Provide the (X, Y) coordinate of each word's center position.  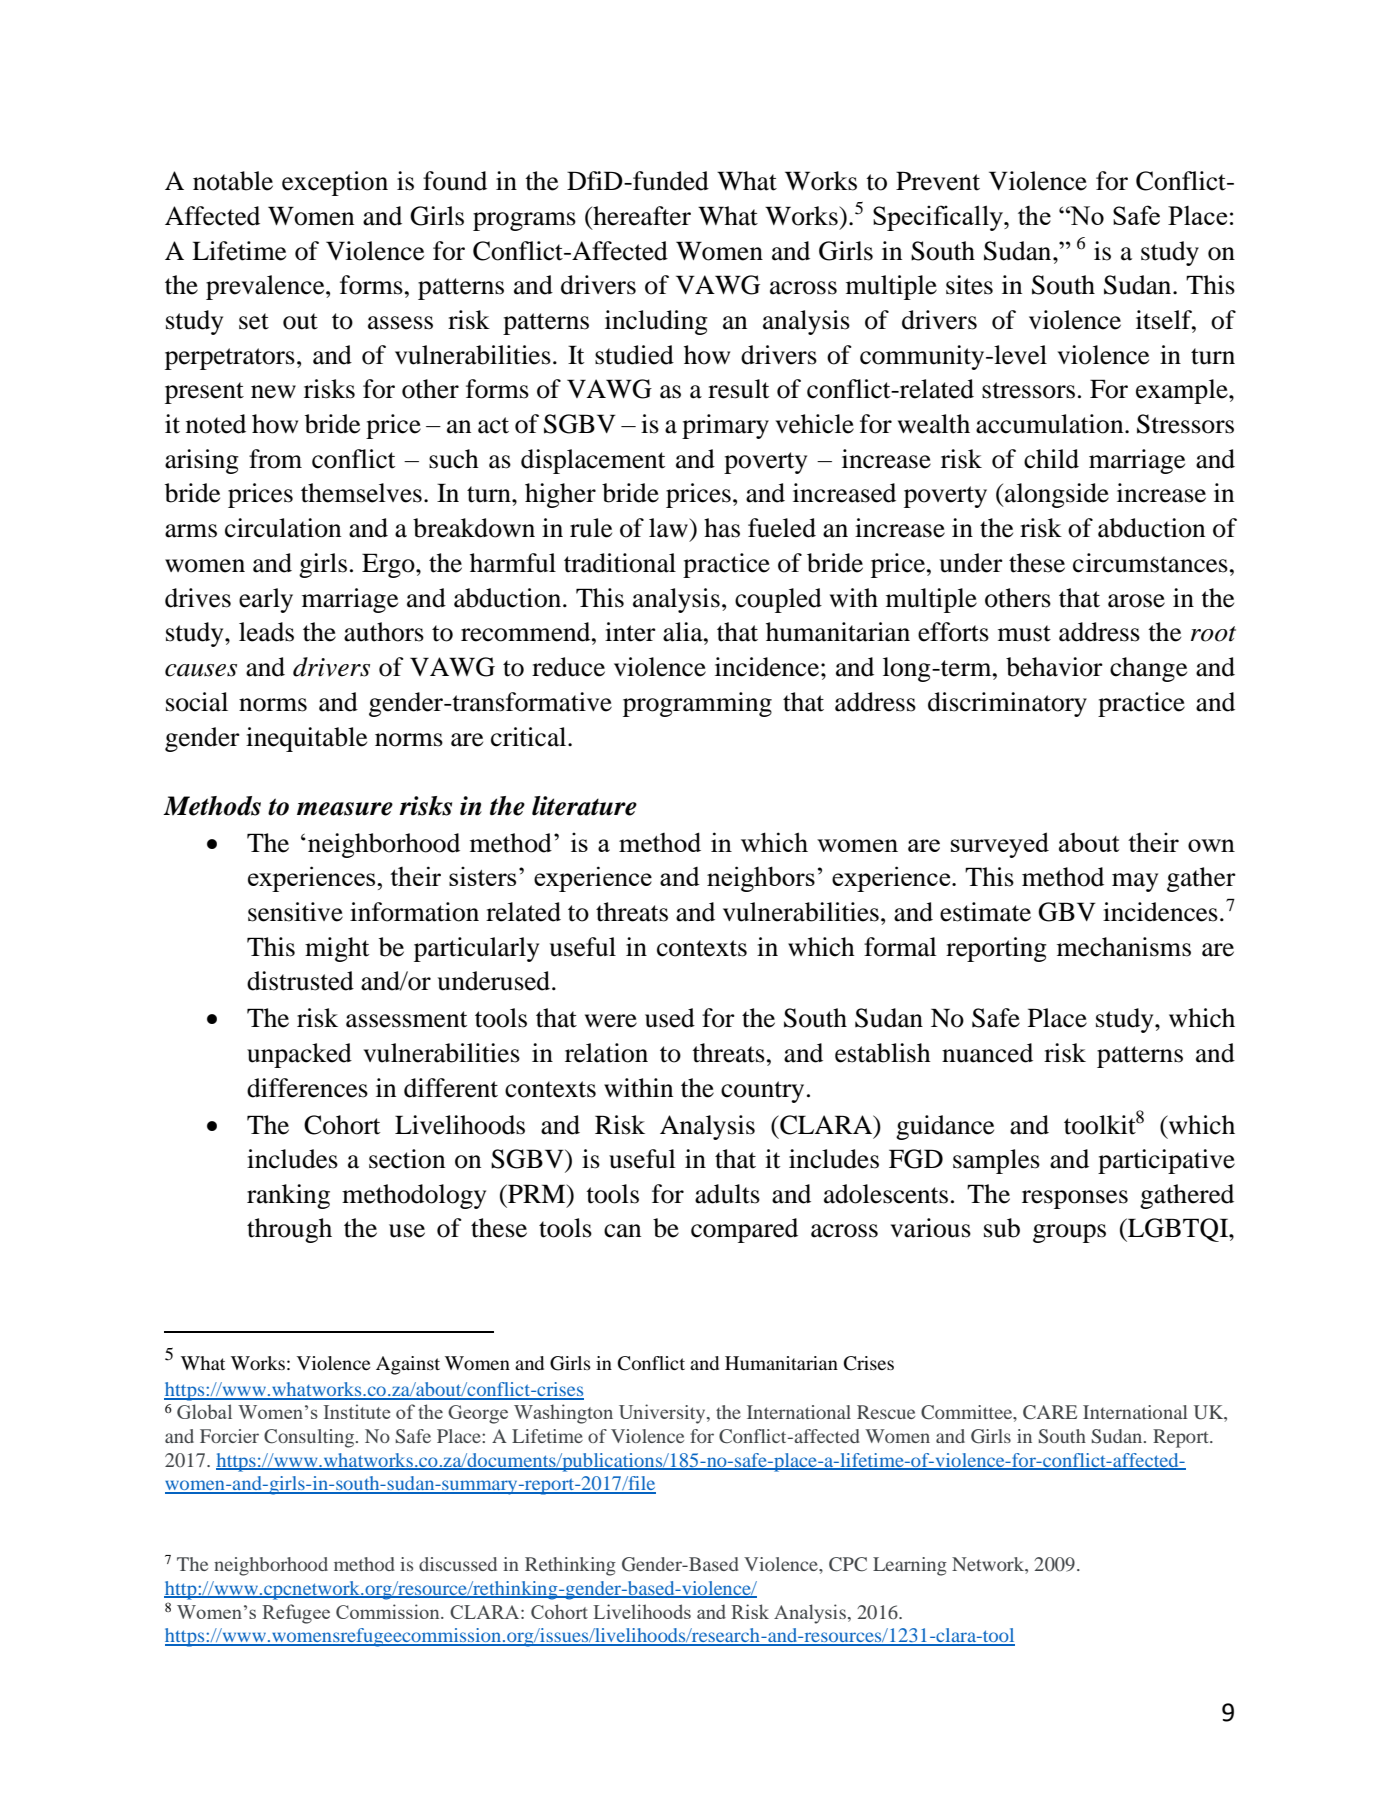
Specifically (939, 218)
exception (335, 183)
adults (727, 1194)
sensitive (295, 912)
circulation (283, 528)
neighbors (761, 879)
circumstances (1150, 563)
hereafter (641, 216)
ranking (288, 1196)
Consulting (310, 1438)
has (722, 528)
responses (1075, 1199)
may (1135, 882)
